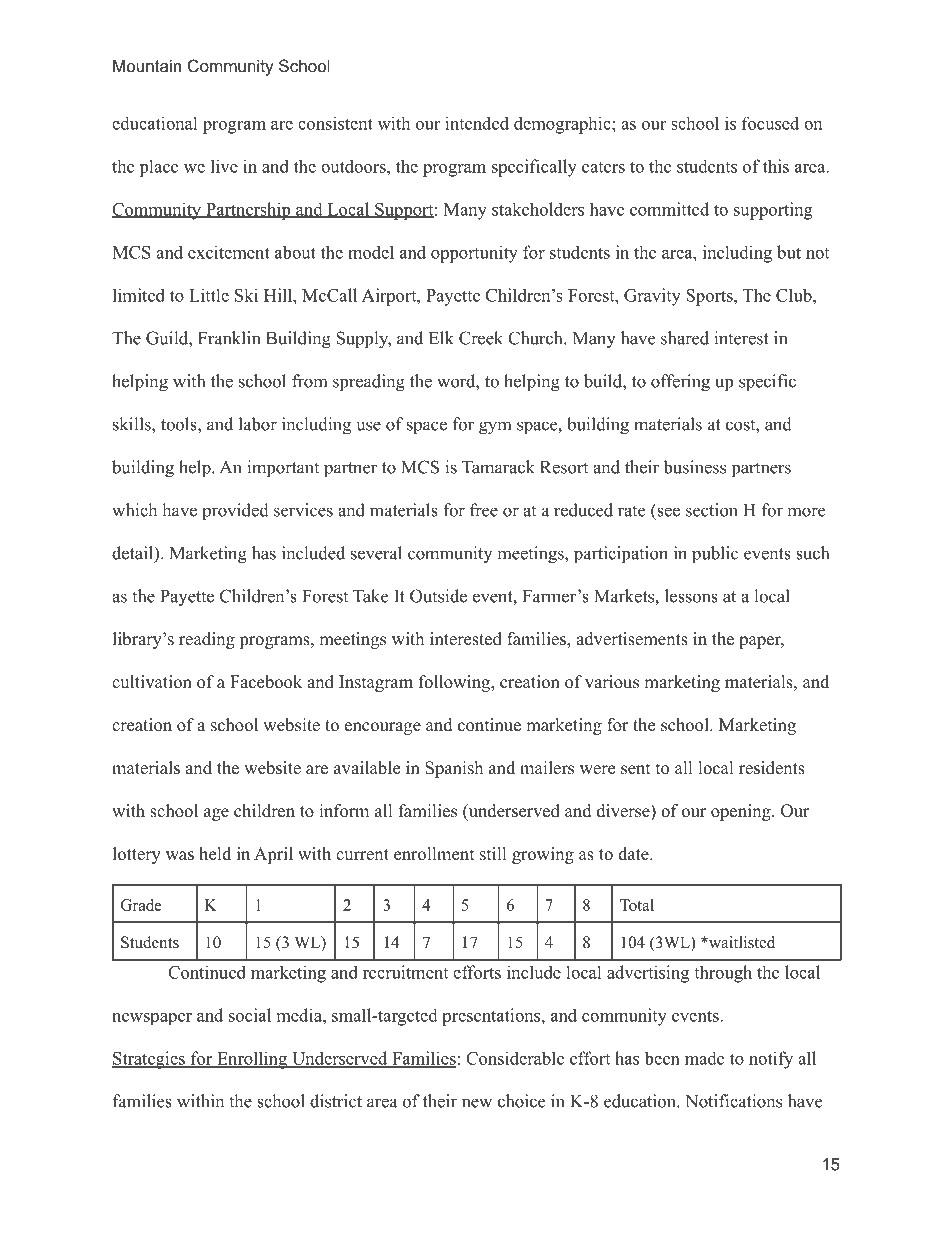  Describe the element at coordinates (481, 338) in the screenshot. I see `Creek` at that location.
